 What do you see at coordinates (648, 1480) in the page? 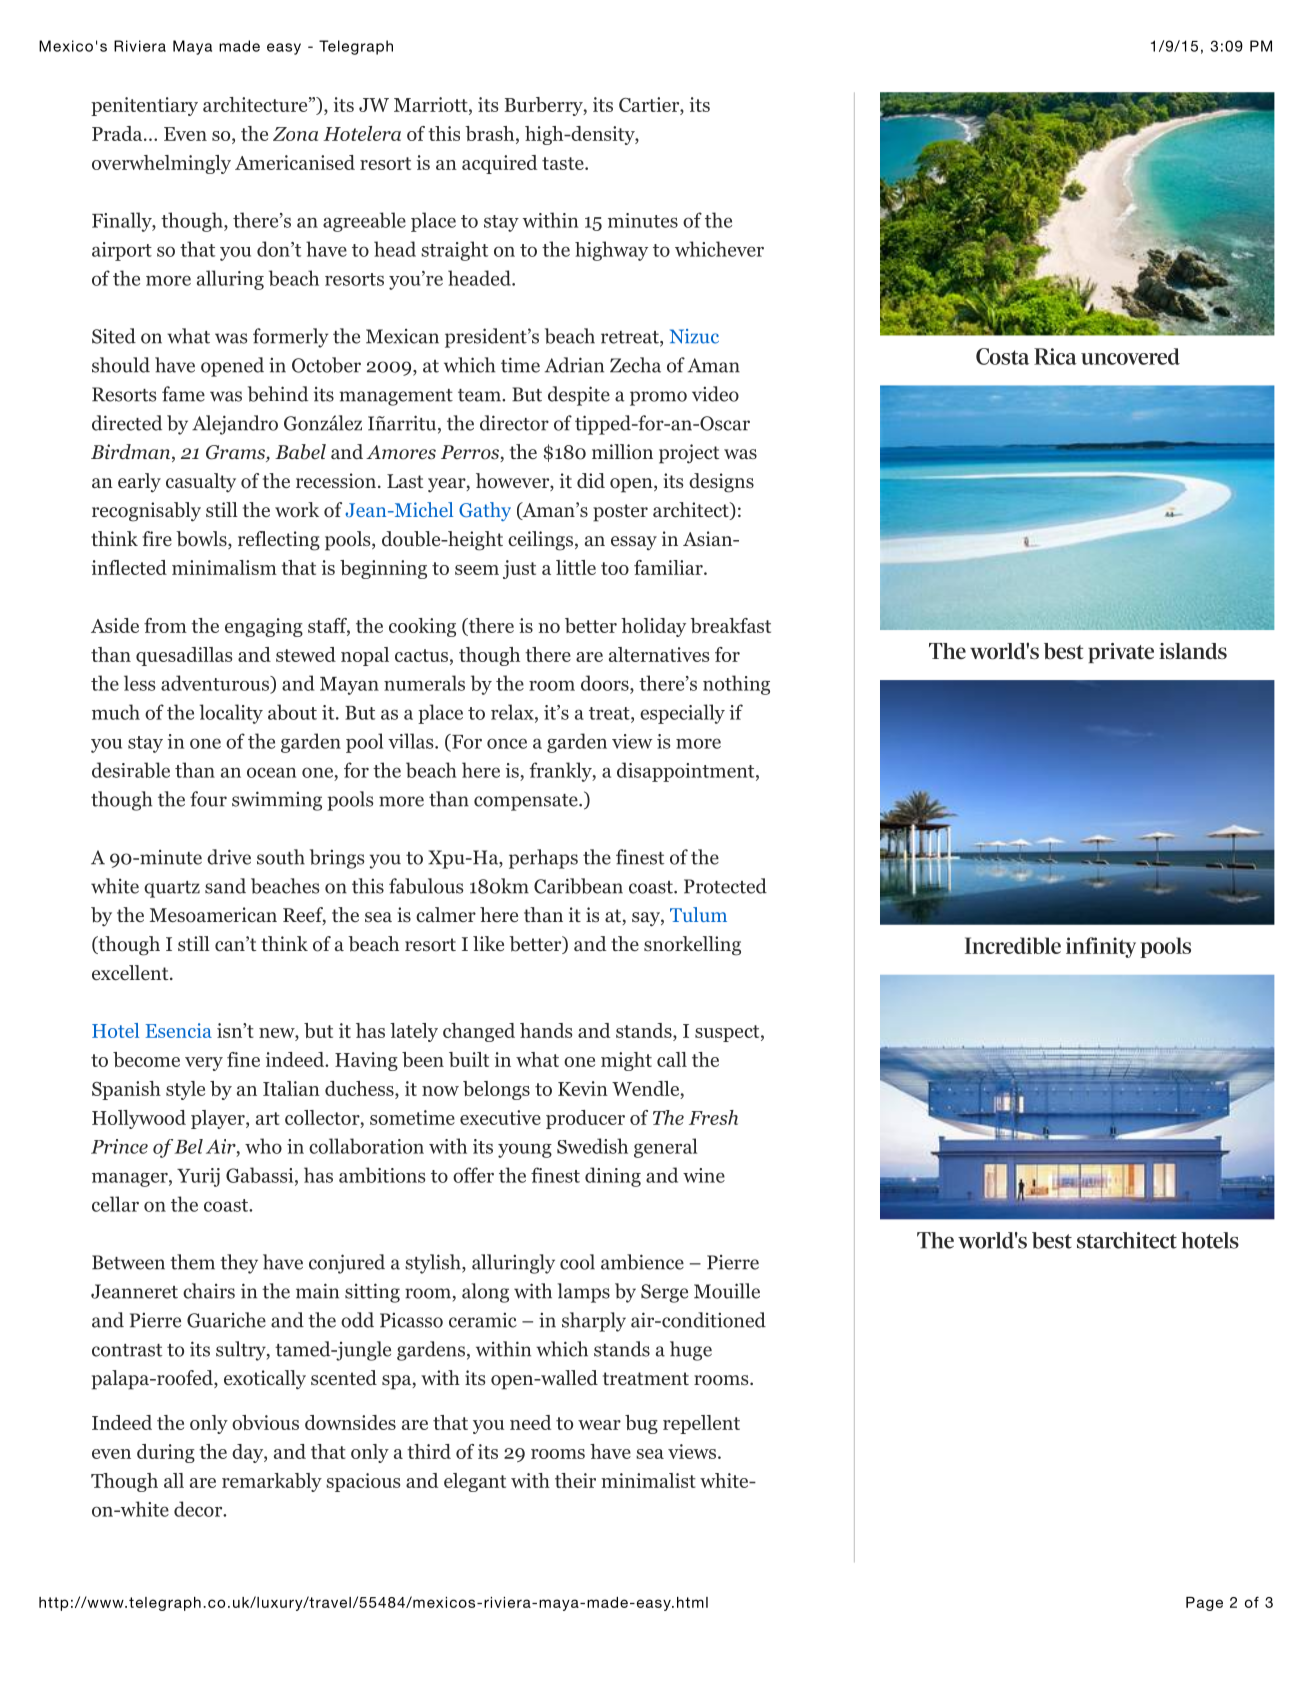
I see `minimalist` at bounding box center [648, 1480].
